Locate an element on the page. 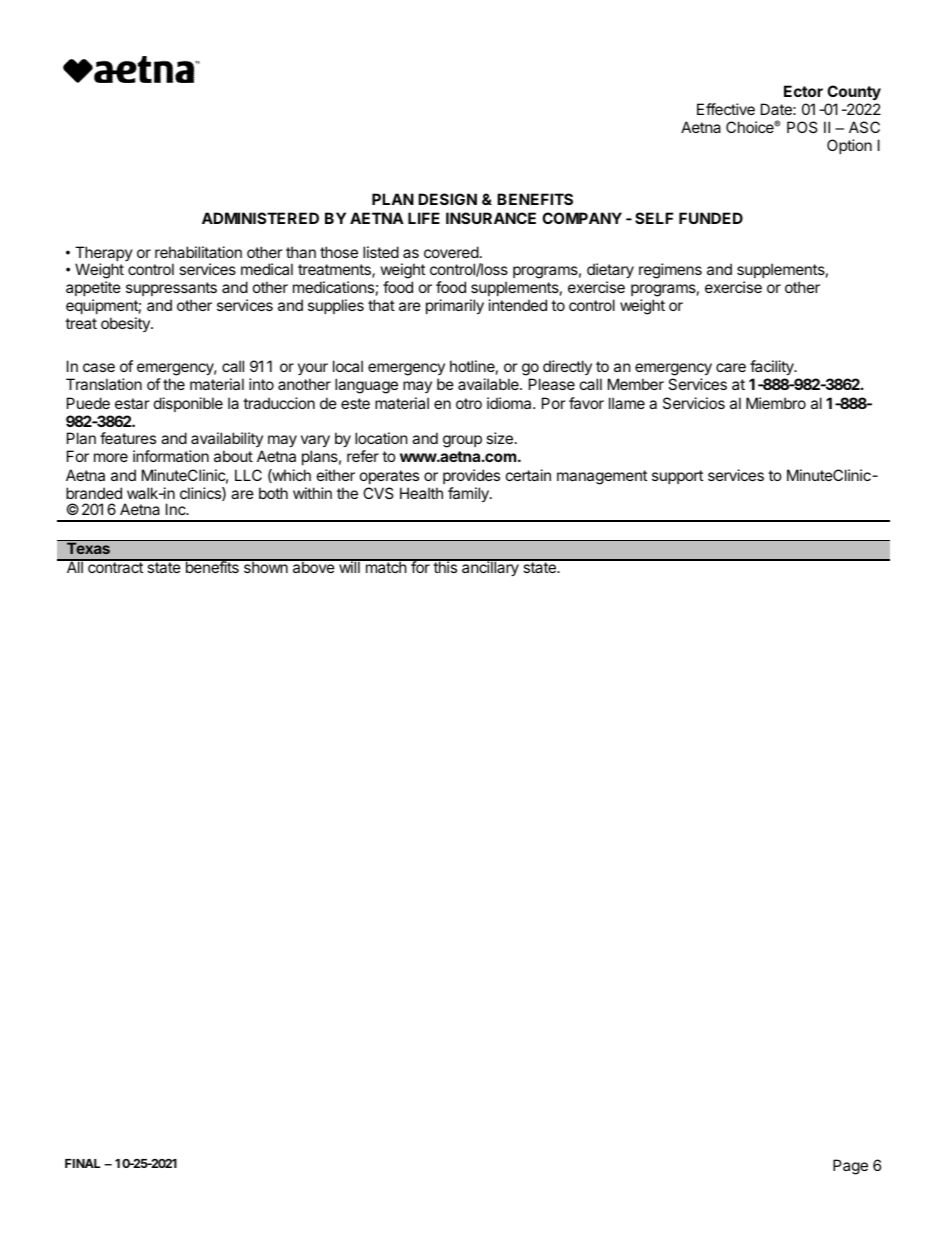 This document has height=1233, width=952. support is located at coordinates (677, 477).
